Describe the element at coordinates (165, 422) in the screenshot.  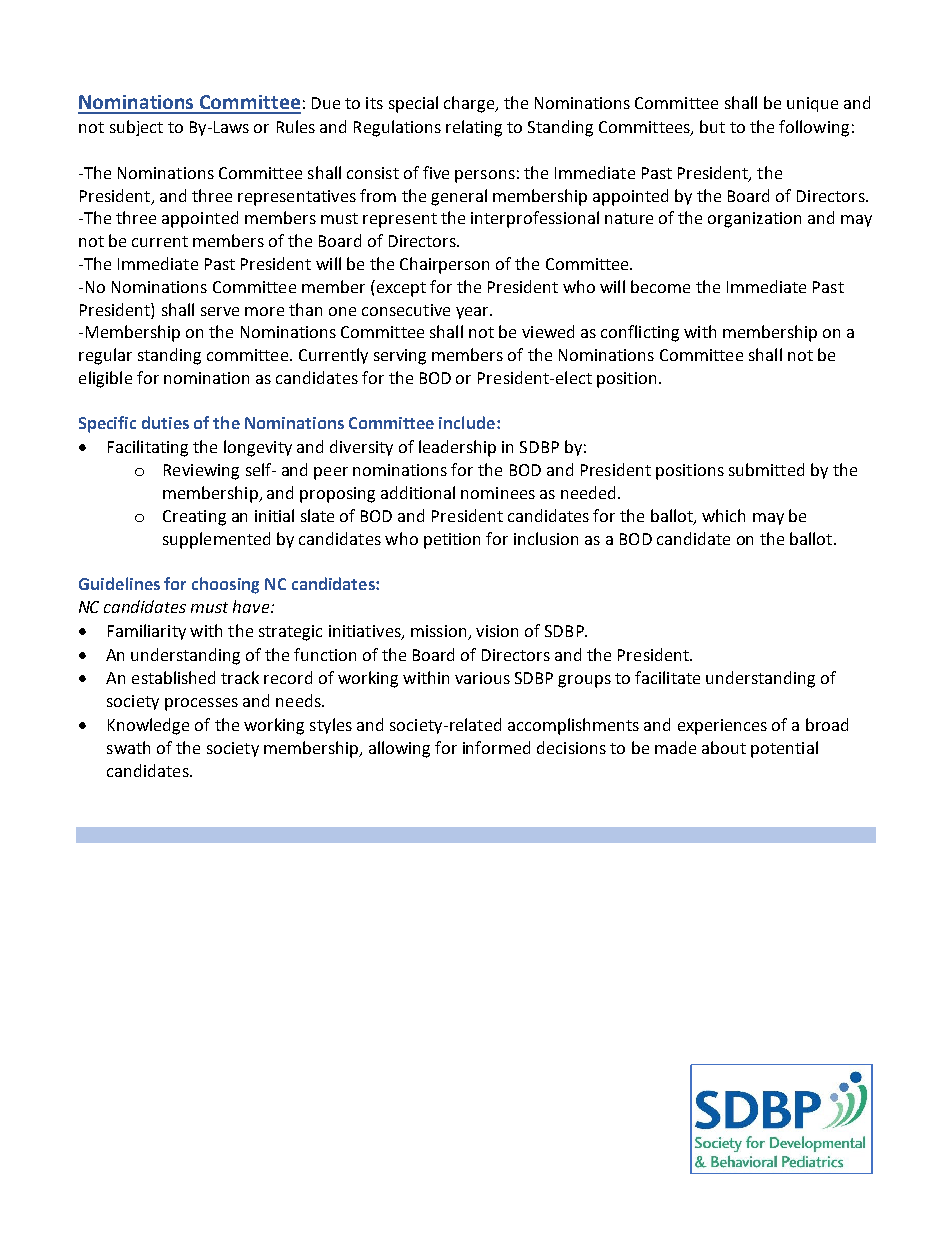
I see `duties` at that location.
